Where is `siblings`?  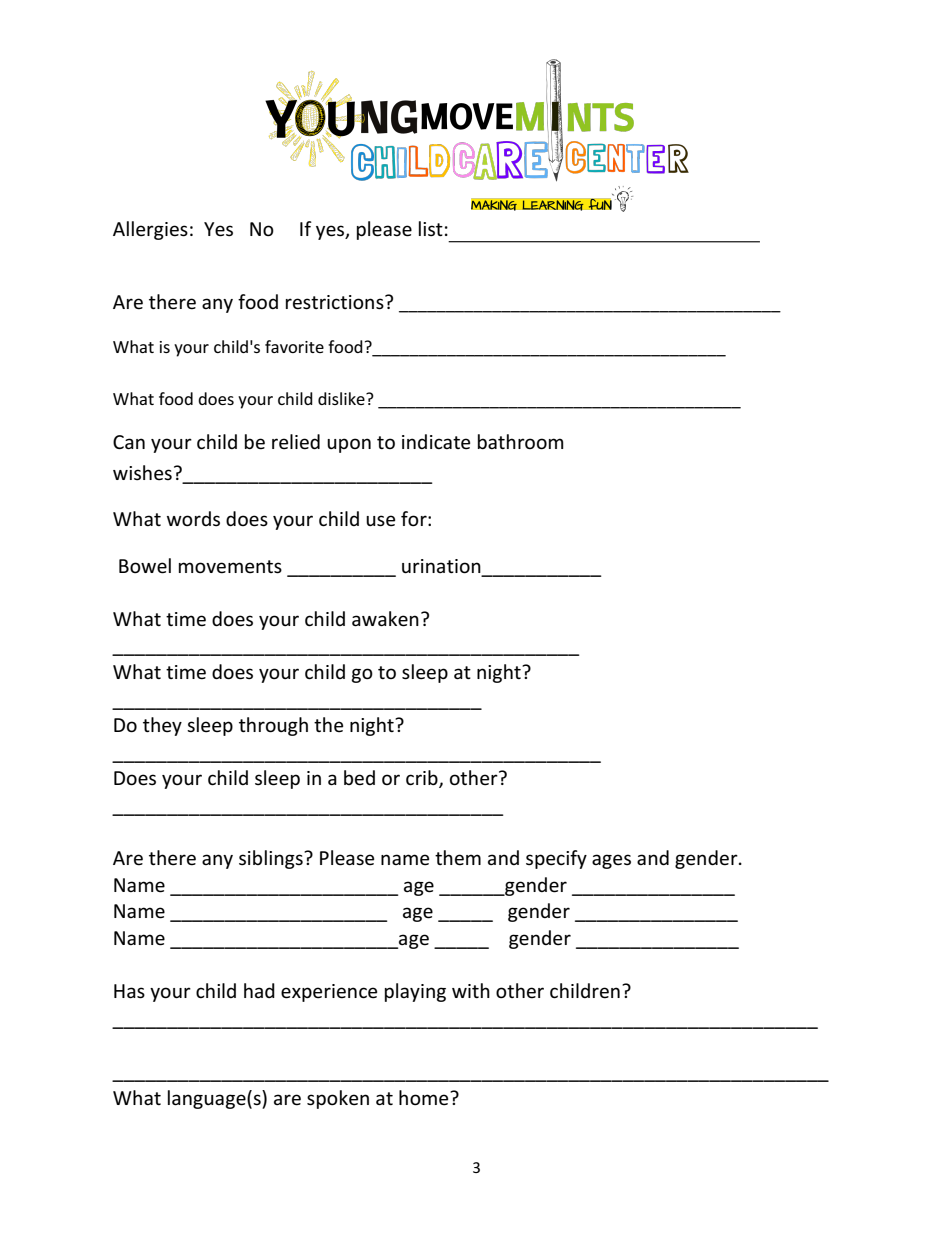
siblings is located at coordinates (272, 859).
